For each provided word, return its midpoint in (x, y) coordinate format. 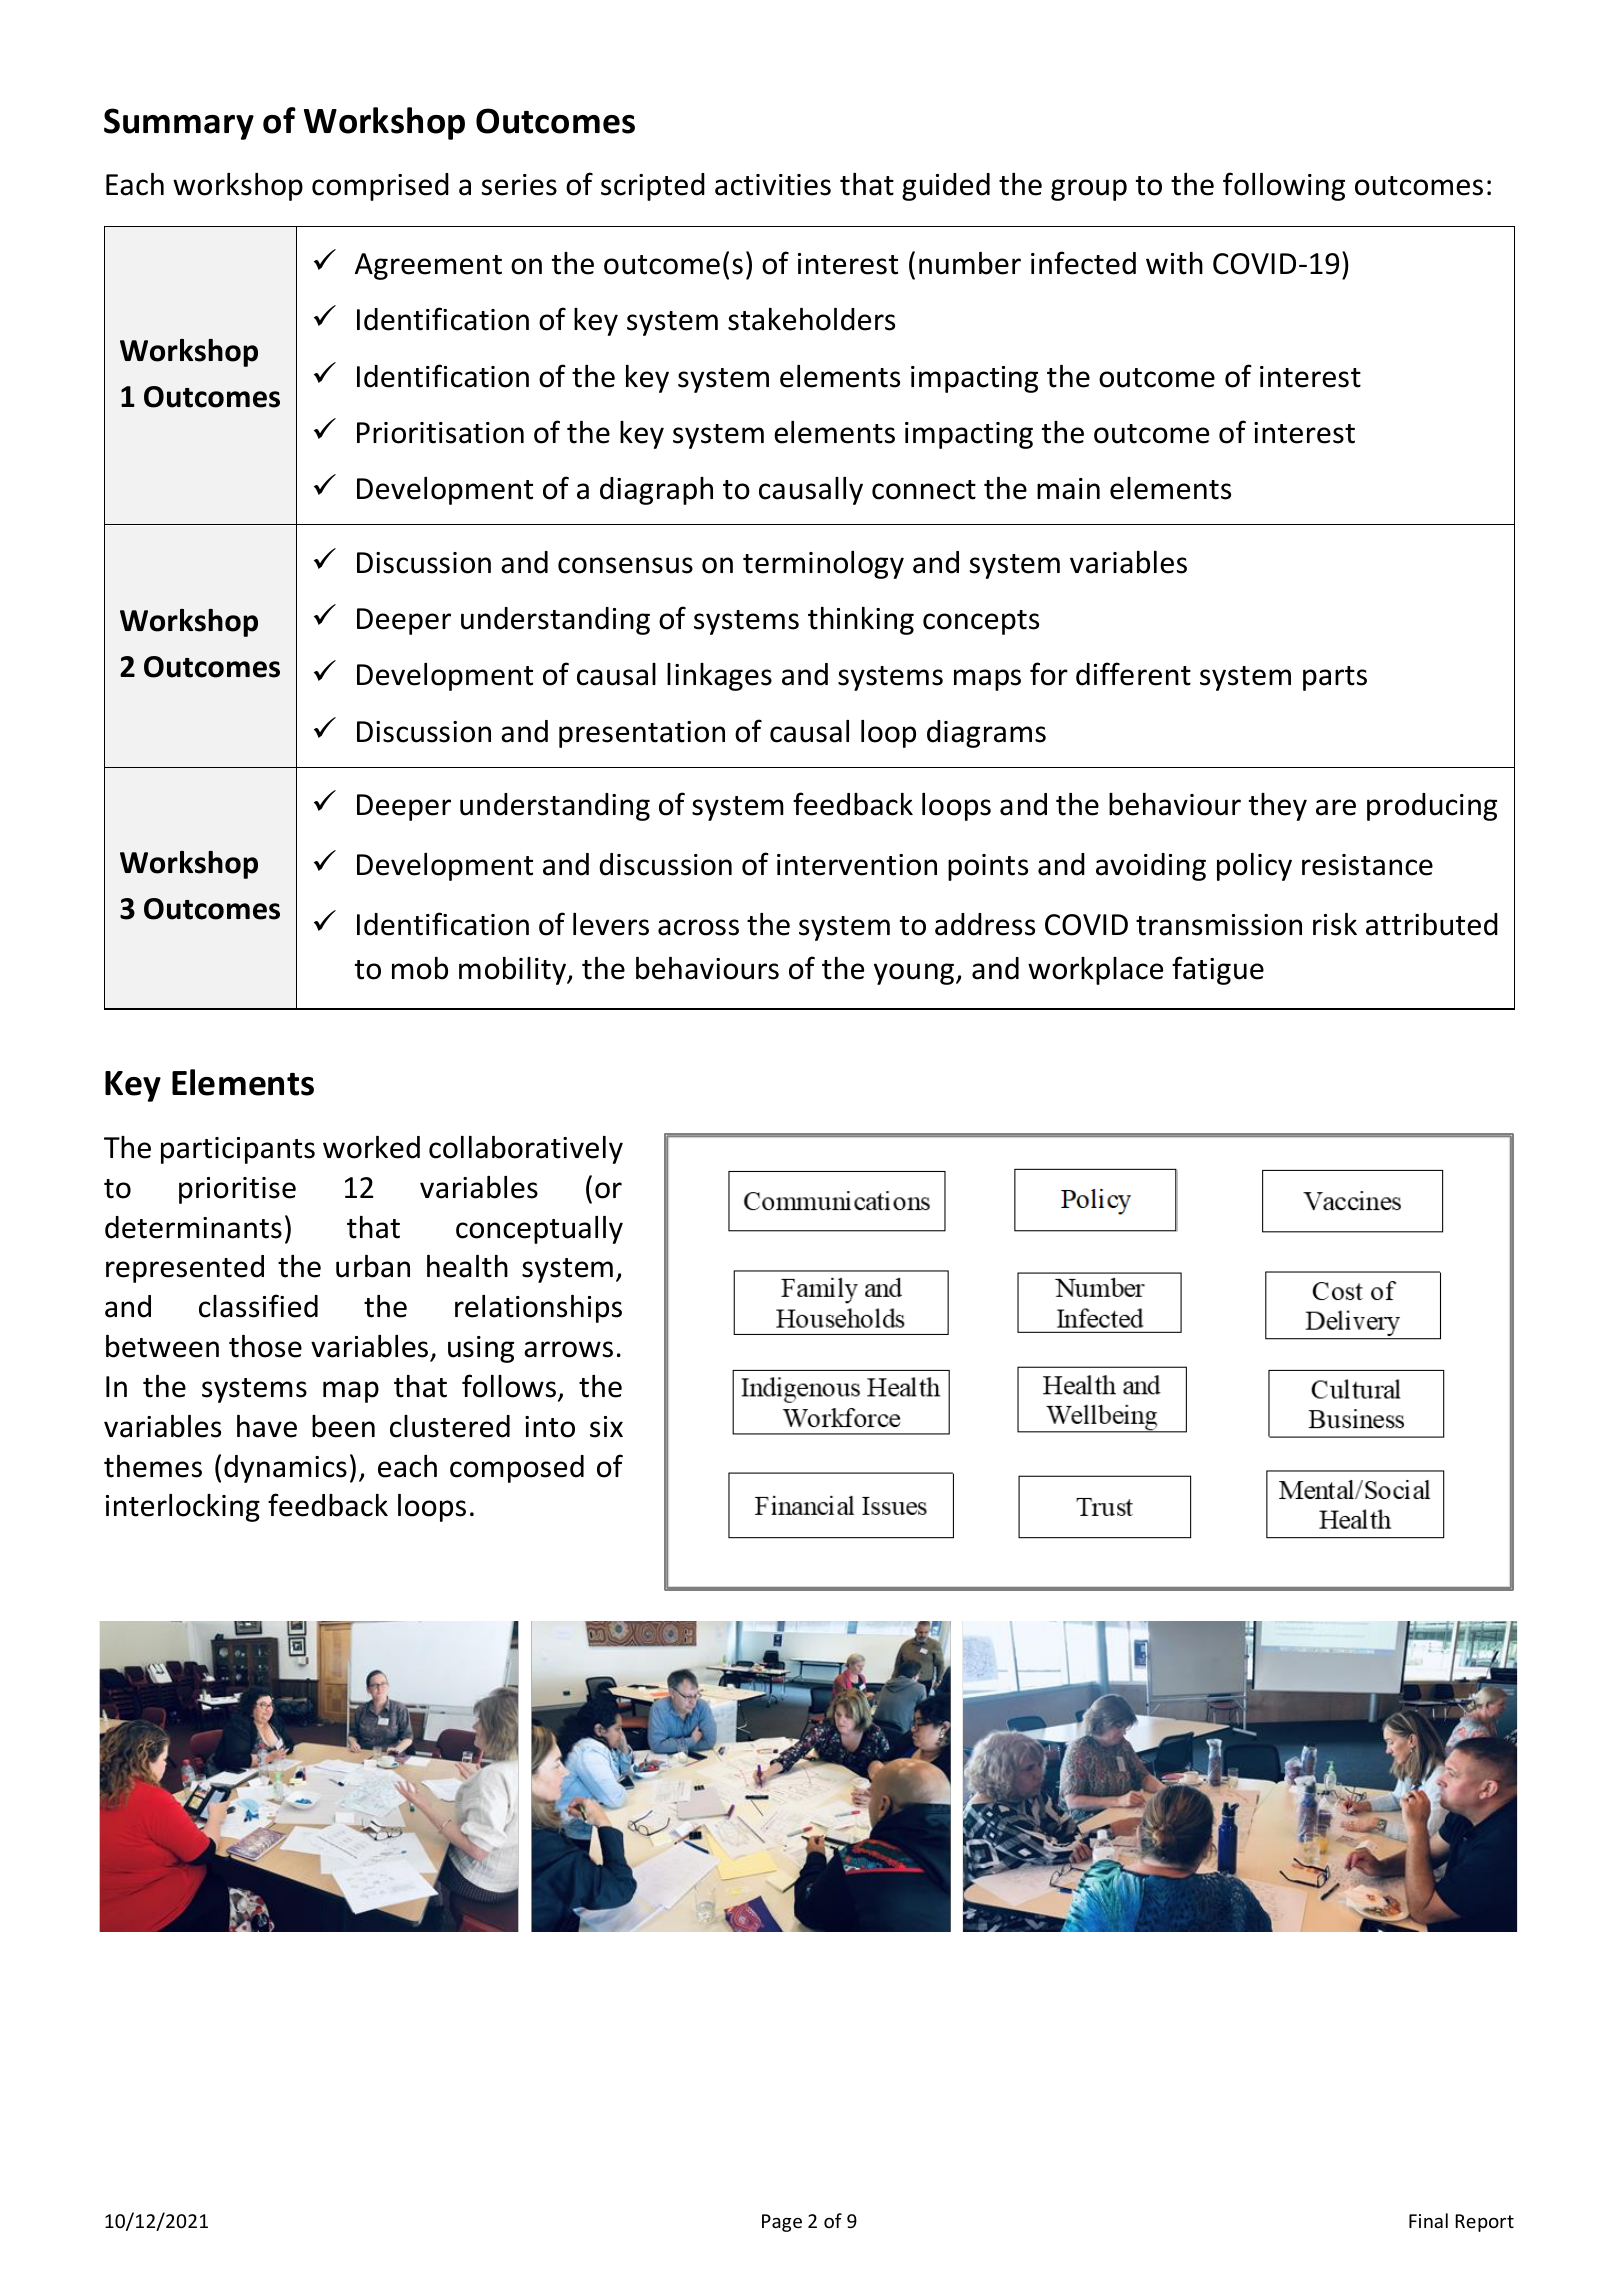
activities (773, 185)
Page (782, 2223)
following (1284, 186)
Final (1428, 2220)
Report (1484, 2223)
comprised (380, 187)
